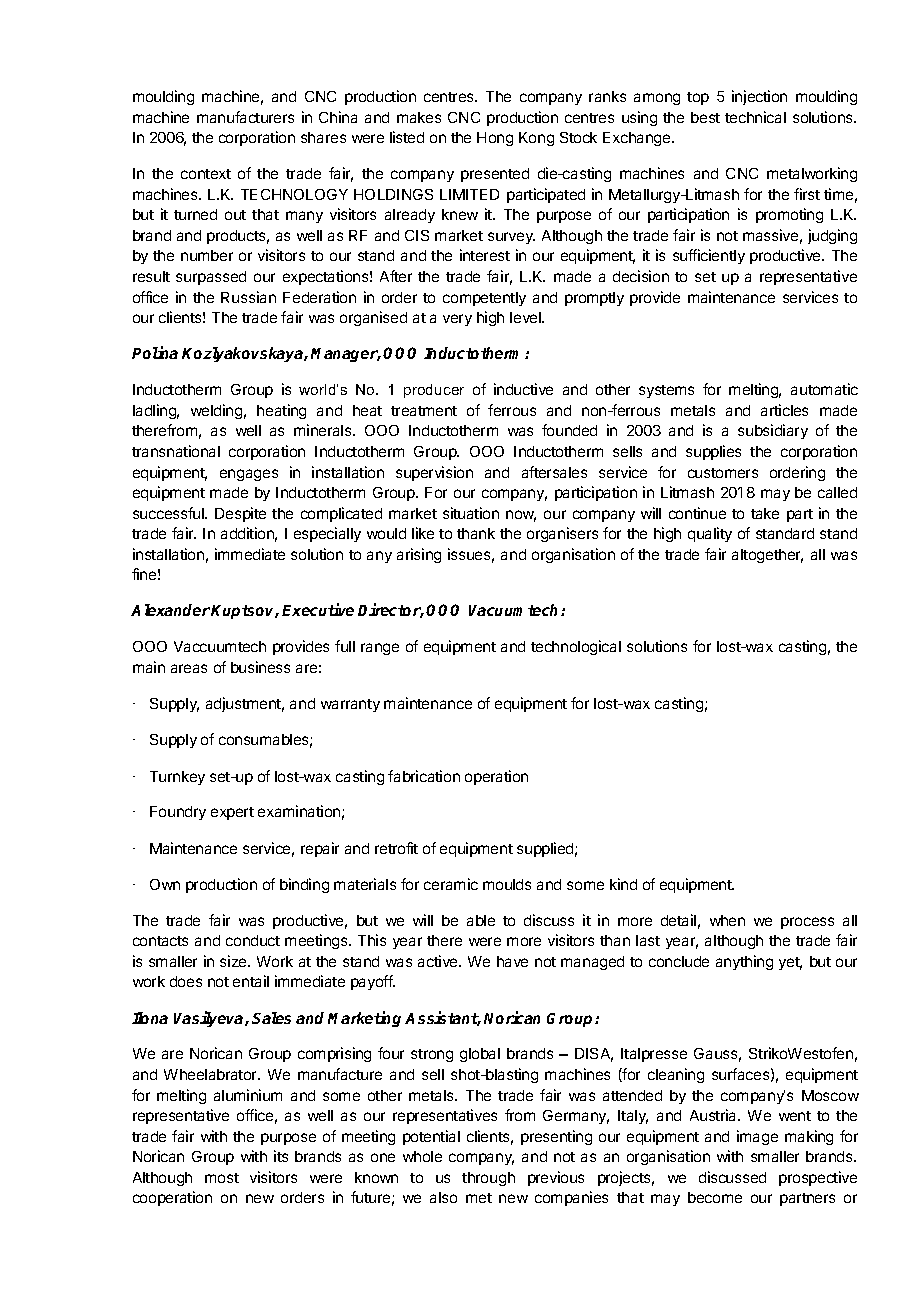 The image size is (924, 1308). I want to click on technical, so click(755, 117).
